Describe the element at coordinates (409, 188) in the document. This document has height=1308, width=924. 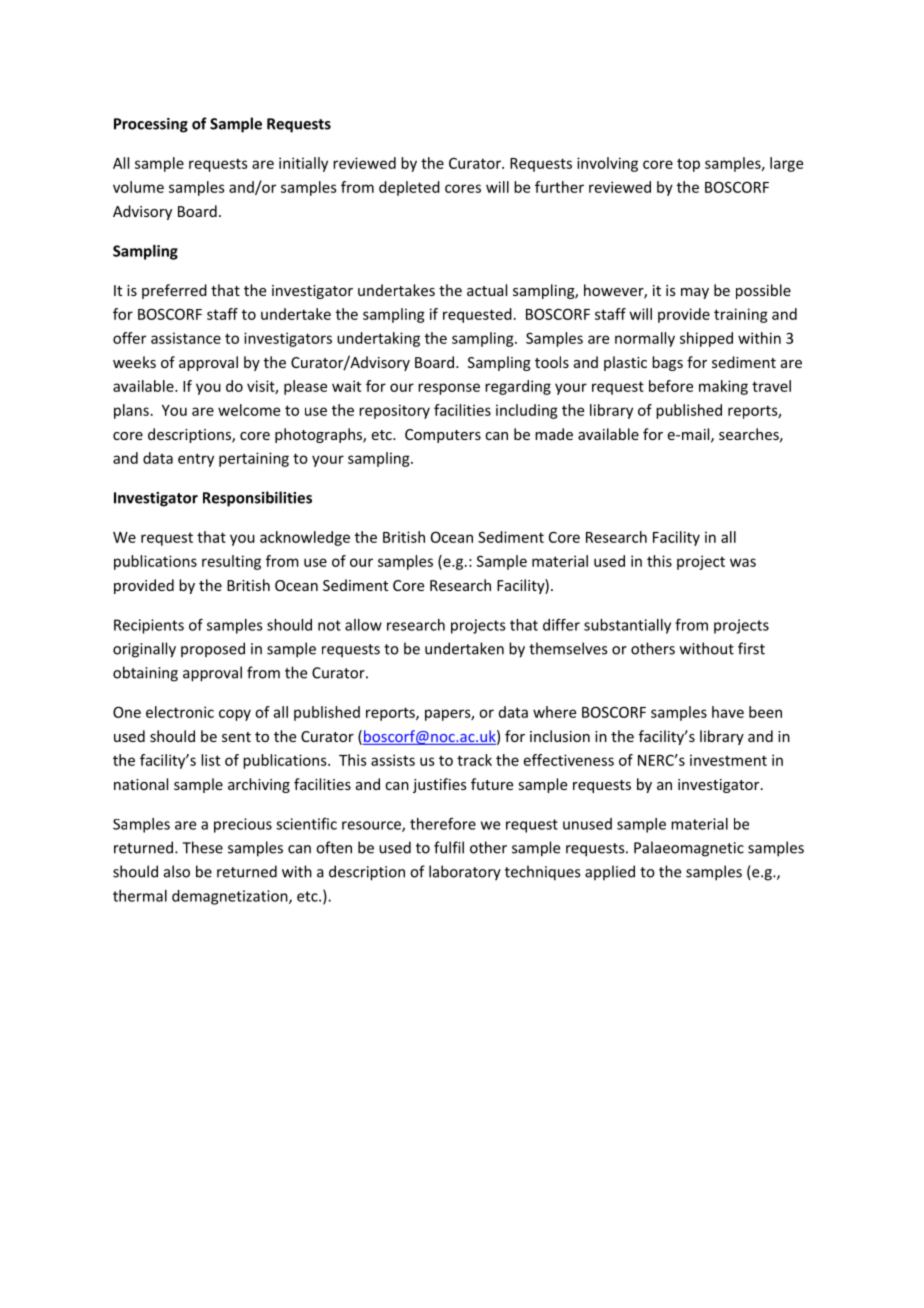
I see `depleted` at that location.
